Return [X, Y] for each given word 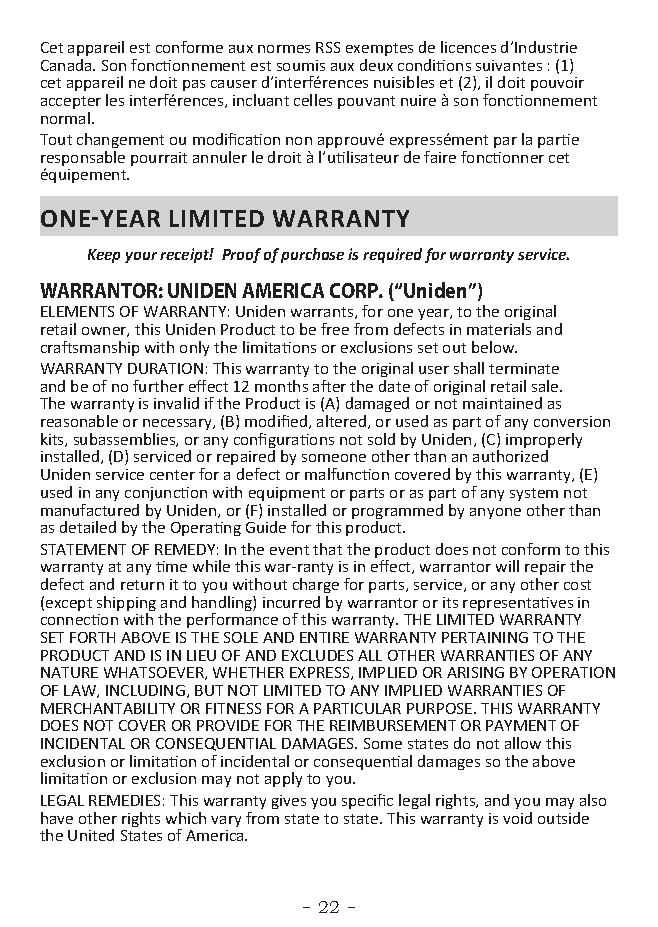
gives [289, 802]
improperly [544, 442]
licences [468, 47]
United [91, 835]
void [517, 818]
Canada [67, 65]
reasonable [79, 421]
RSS [328, 47]
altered [343, 422]
